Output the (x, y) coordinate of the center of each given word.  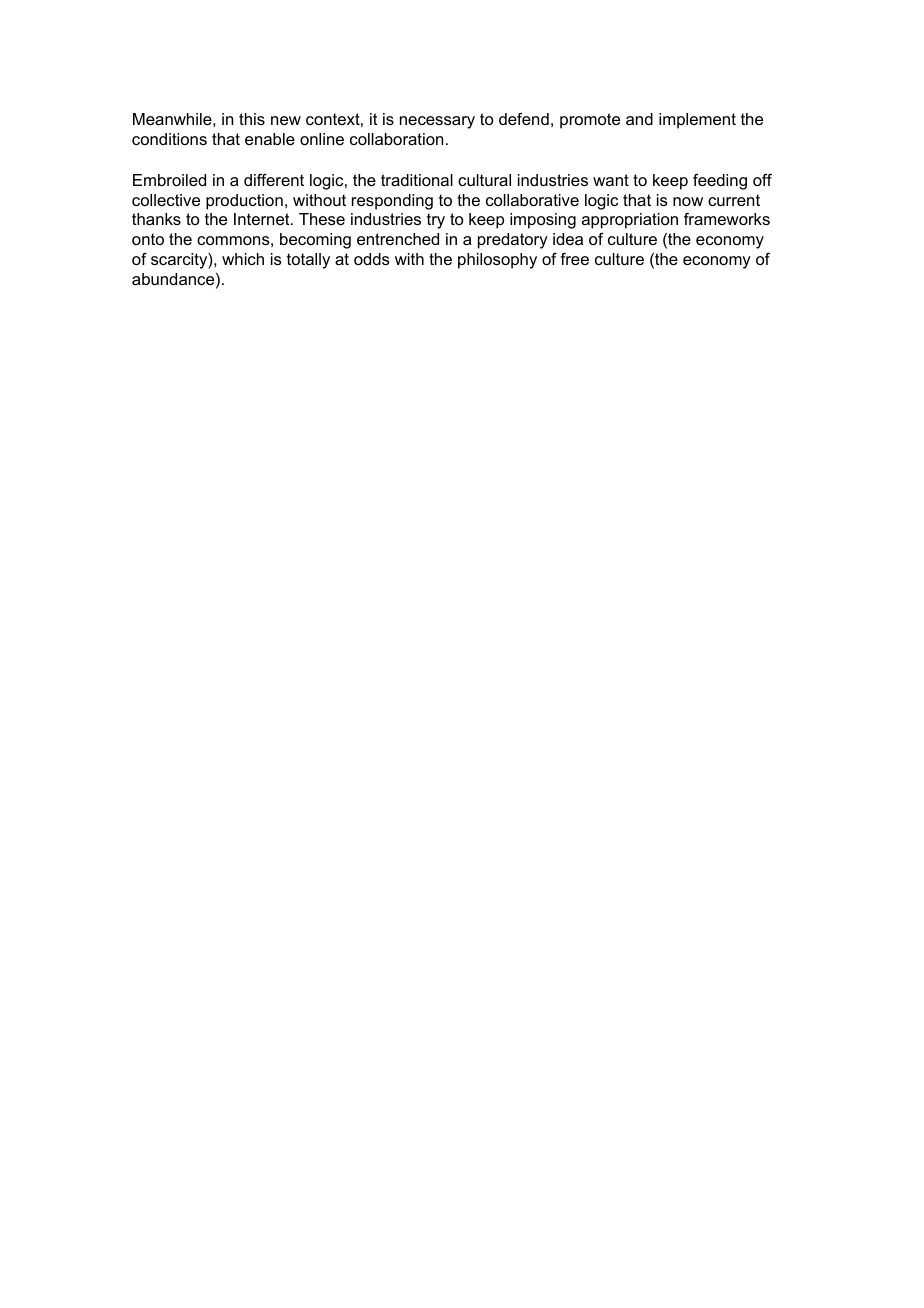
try (436, 221)
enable (270, 139)
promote (590, 121)
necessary (437, 122)
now (688, 201)
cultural (484, 180)
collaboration (396, 139)
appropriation (630, 221)
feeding (720, 182)
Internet (263, 219)
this (252, 119)
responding (392, 202)
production (244, 202)
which (243, 259)
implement (697, 121)
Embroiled (169, 180)
